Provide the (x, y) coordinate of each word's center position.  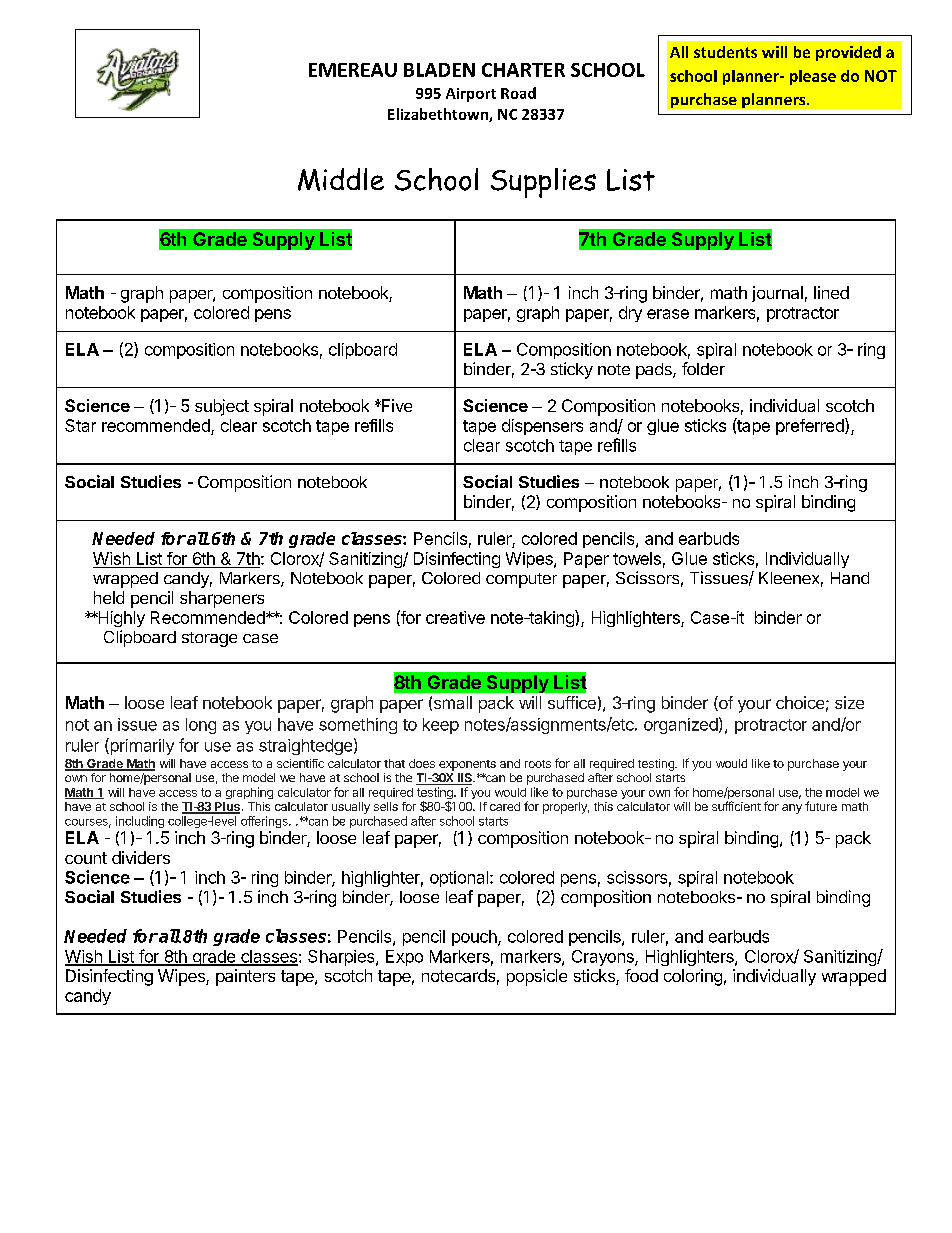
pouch (475, 938)
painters (245, 977)
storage (209, 639)
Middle (341, 179)
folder (703, 368)
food (641, 975)
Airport (471, 95)
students (725, 52)
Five (396, 405)
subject (222, 407)
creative (455, 617)
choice (800, 702)
